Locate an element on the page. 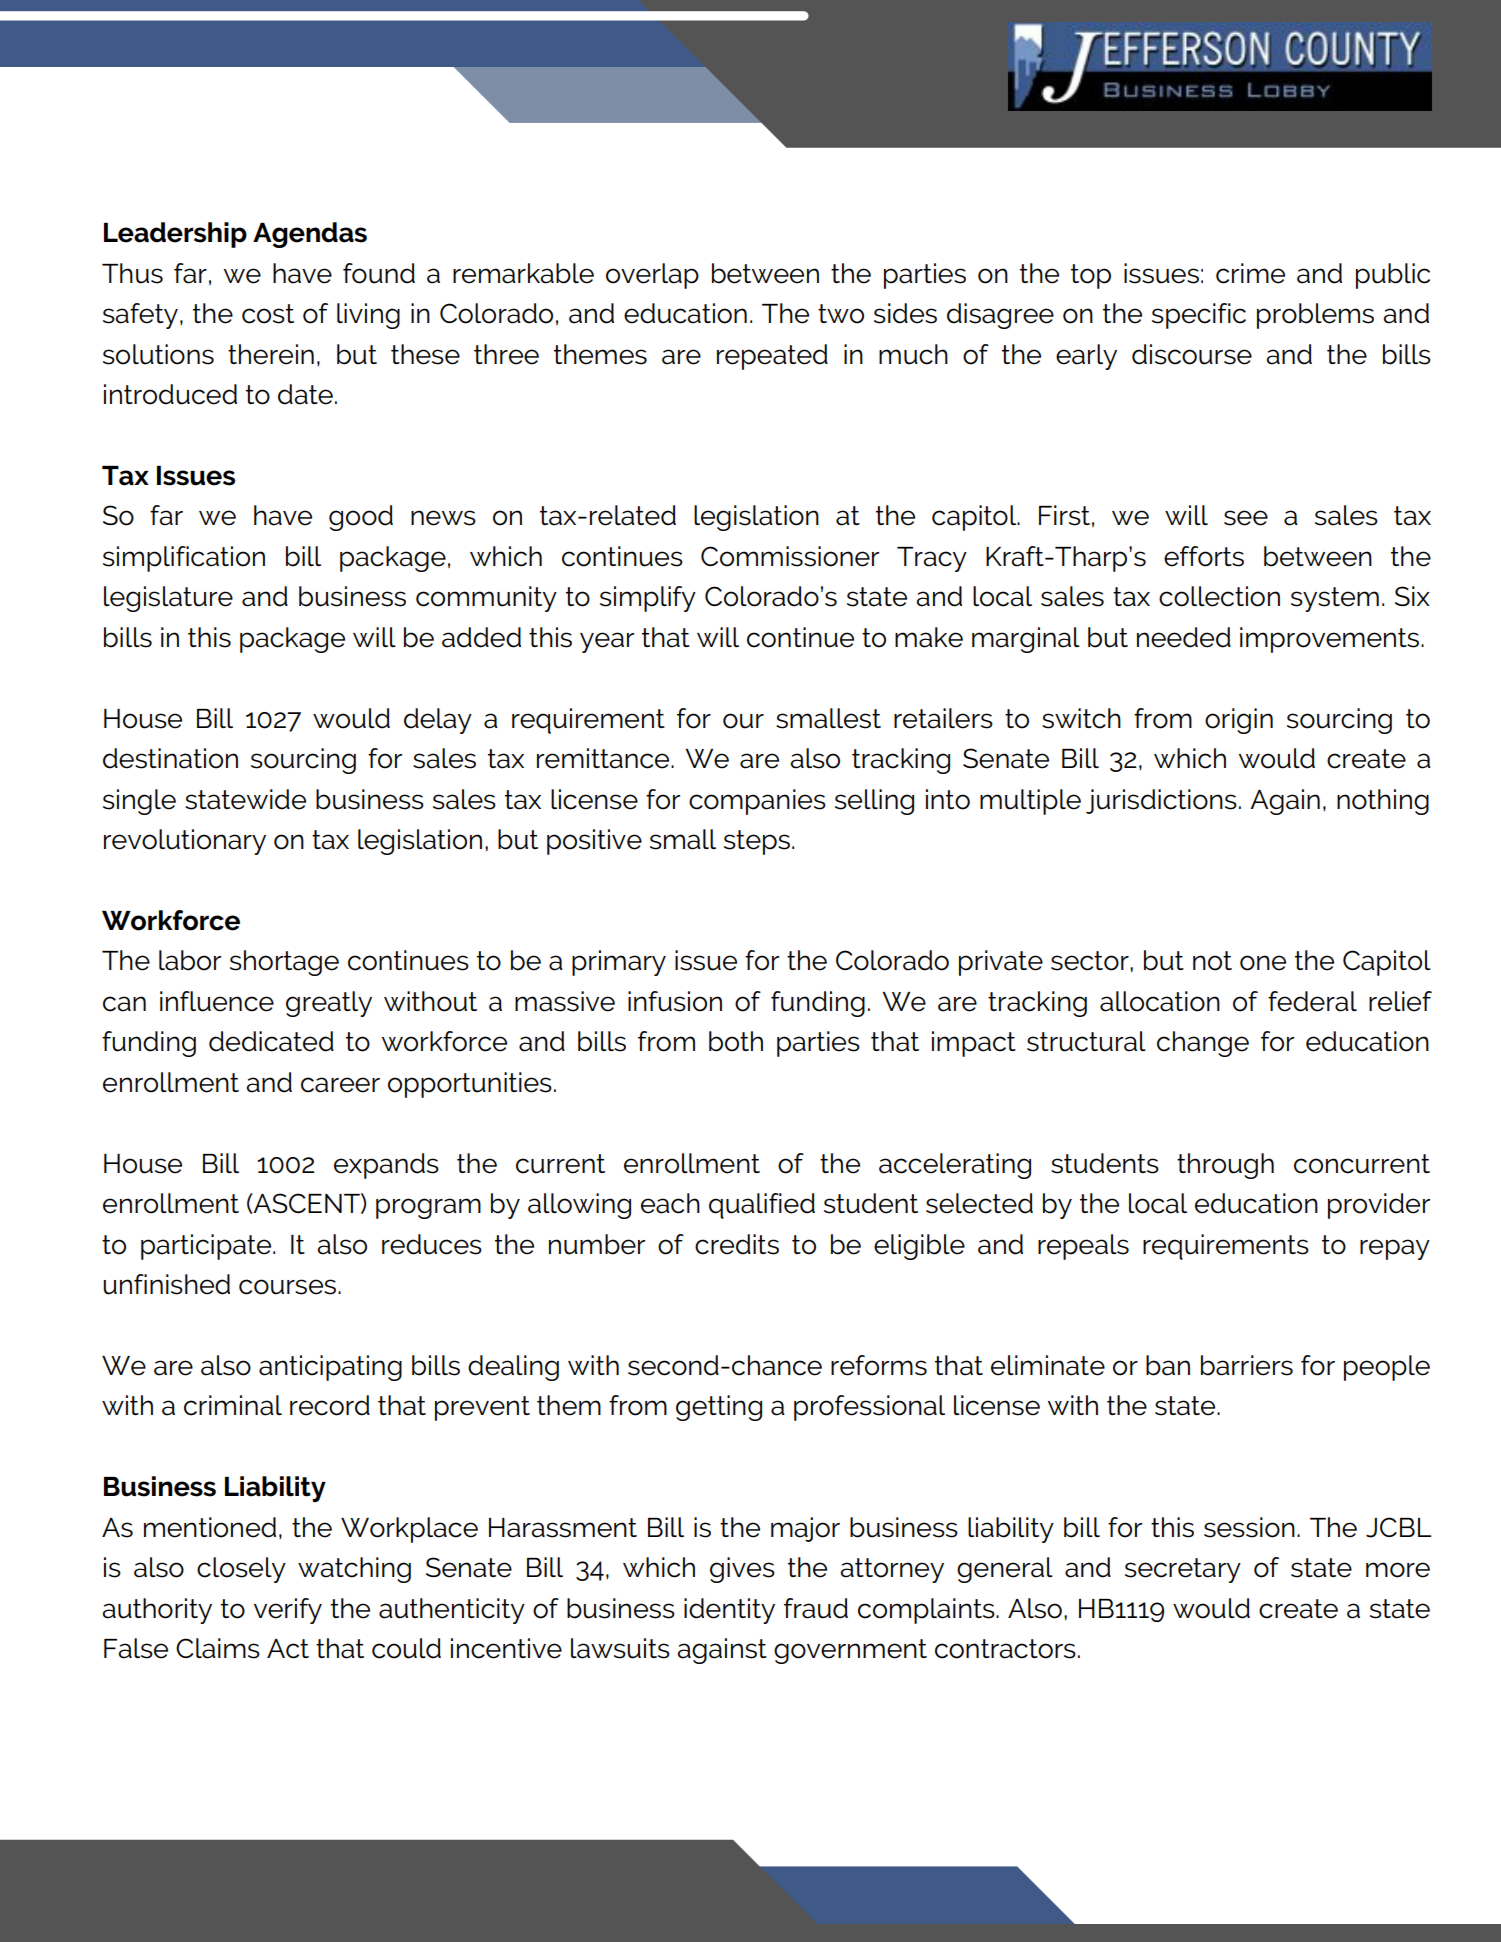 The height and width of the document is (1942, 1501). identity is located at coordinates (729, 1611).
